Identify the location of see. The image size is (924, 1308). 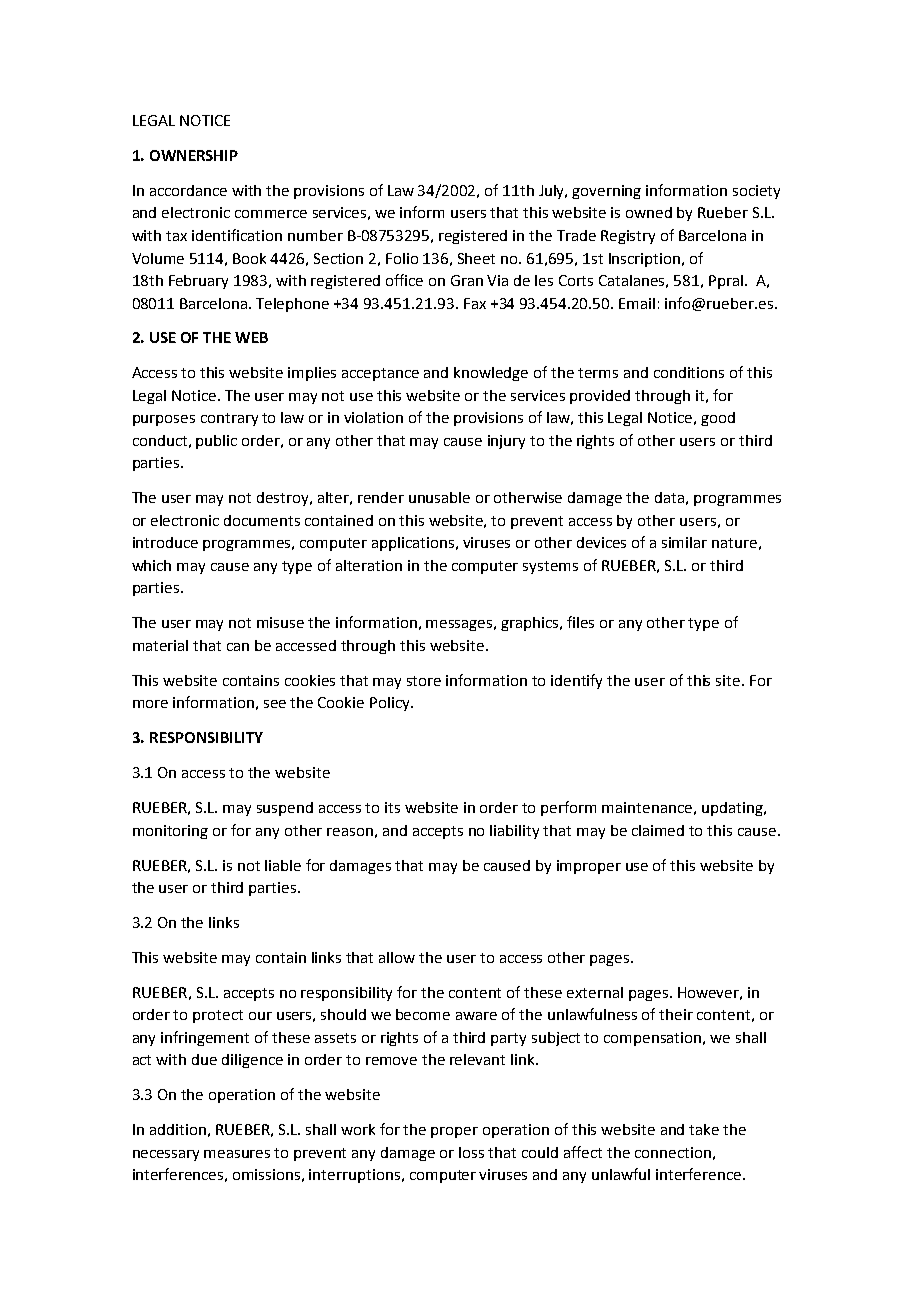
(275, 704).
